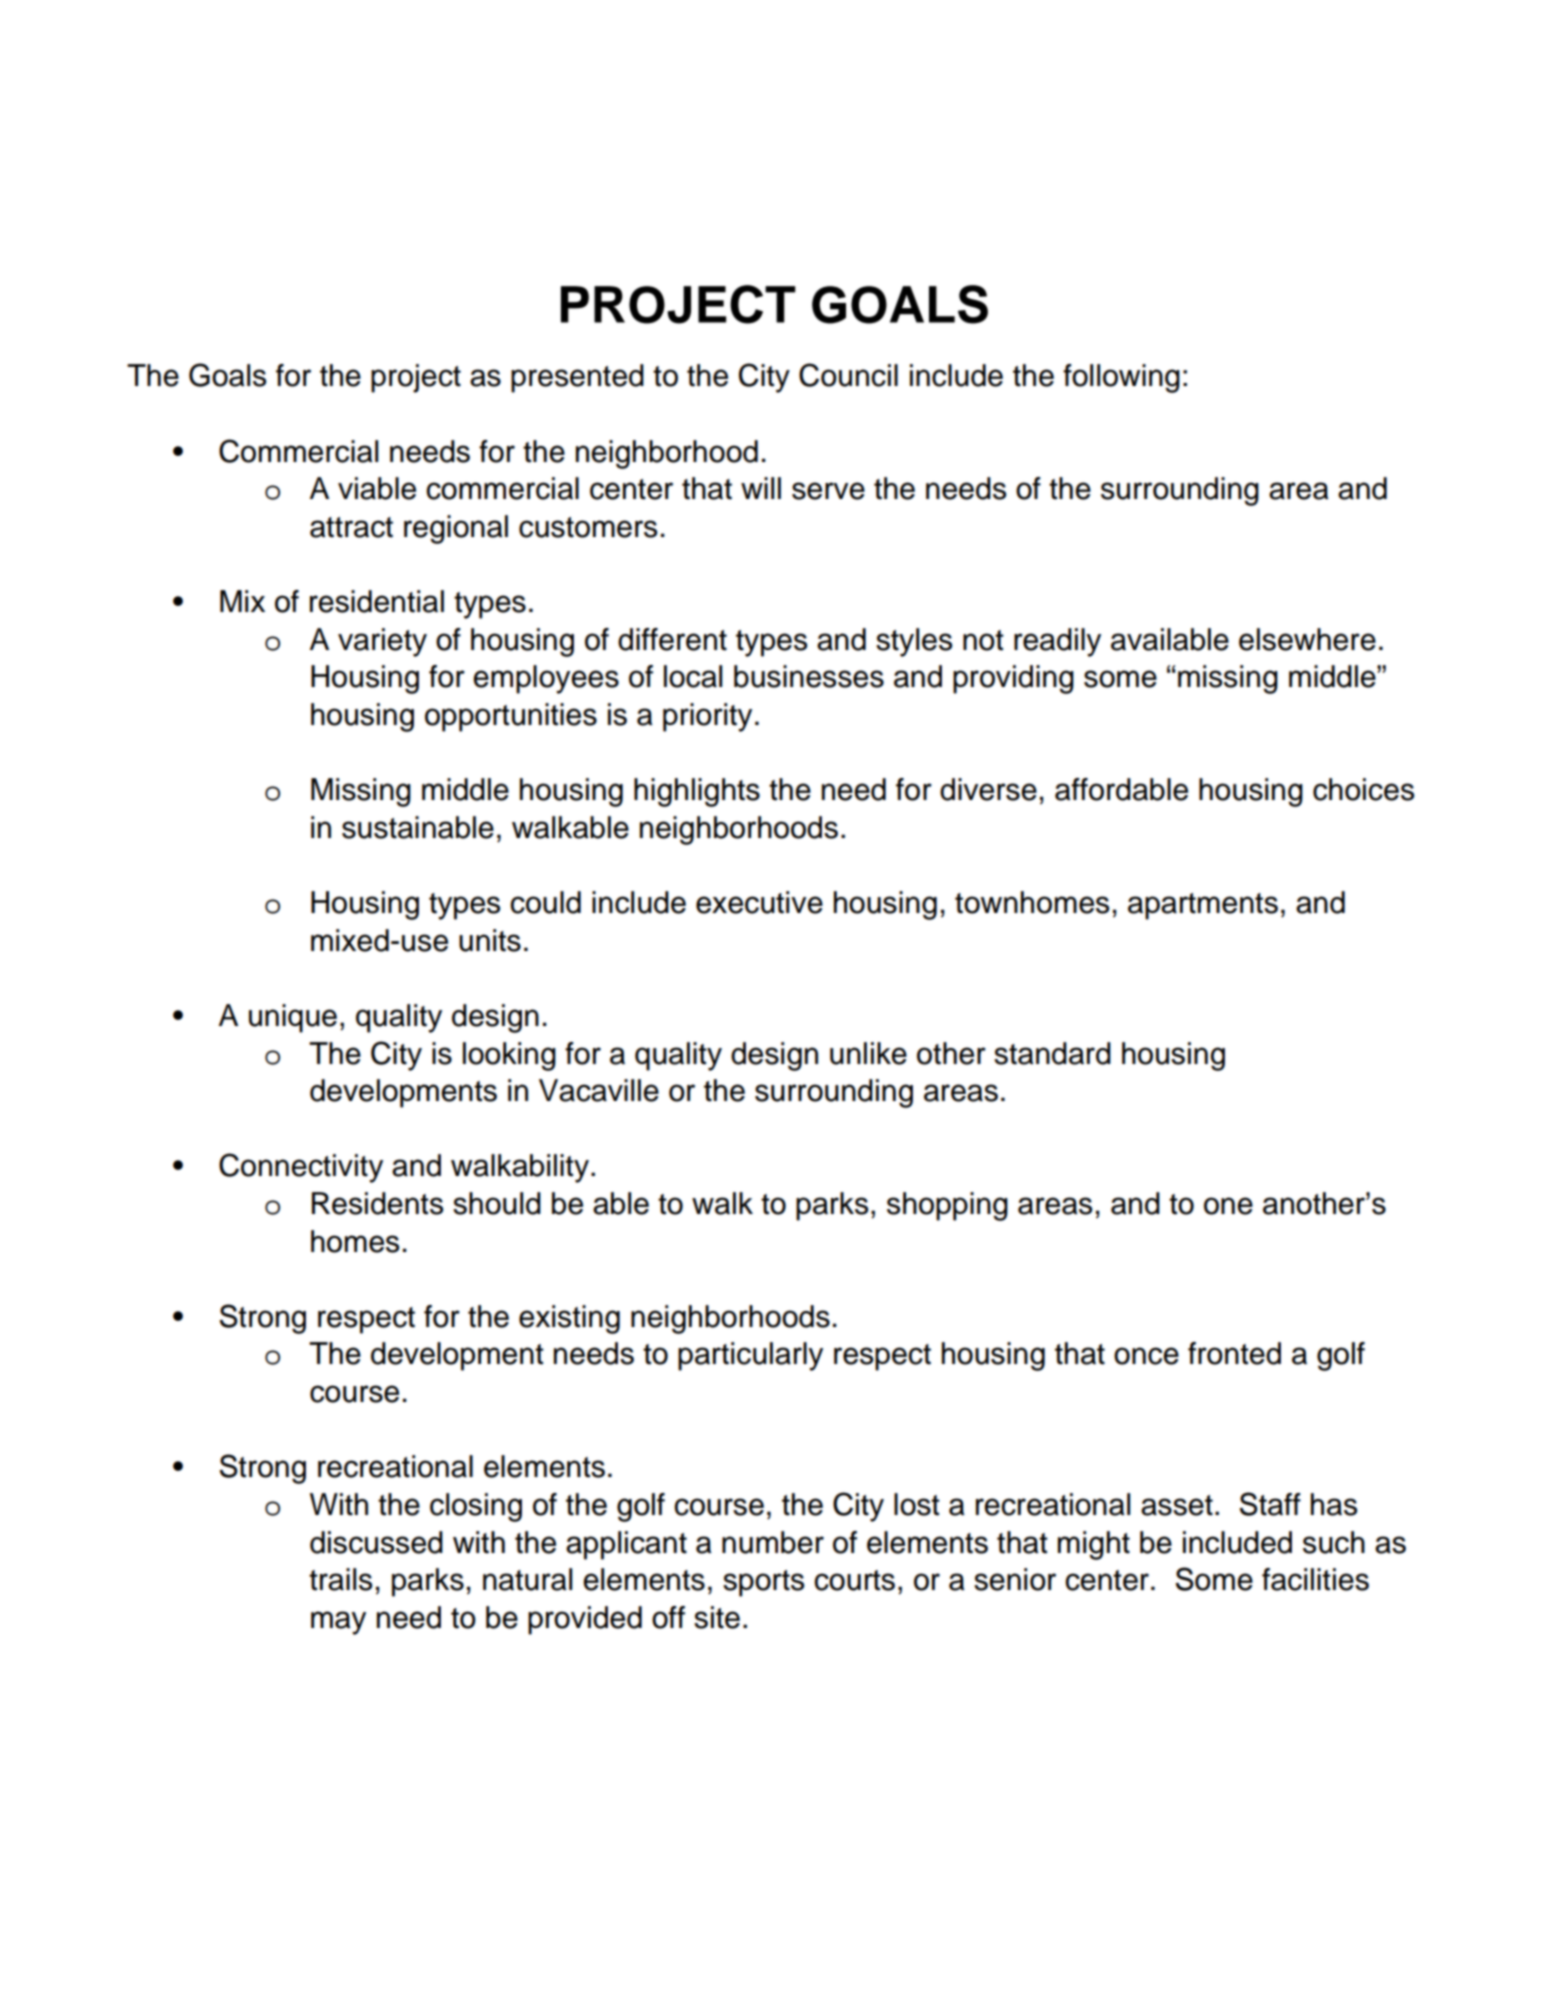  I want to click on existing, so click(569, 1319).
